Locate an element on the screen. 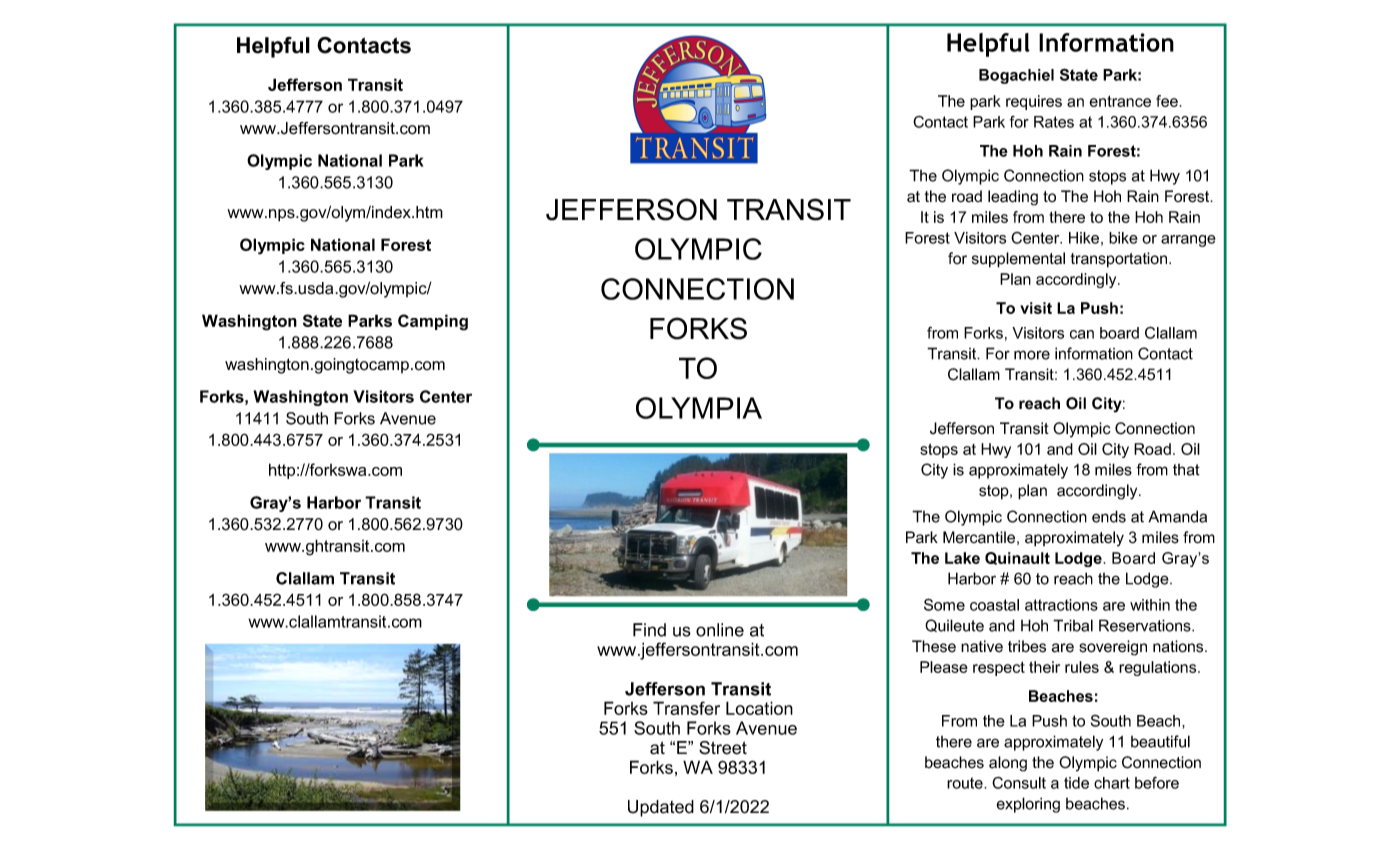 The height and width of the screenshot is (850, 1400). Camping is located at coordinates (433, 322).
